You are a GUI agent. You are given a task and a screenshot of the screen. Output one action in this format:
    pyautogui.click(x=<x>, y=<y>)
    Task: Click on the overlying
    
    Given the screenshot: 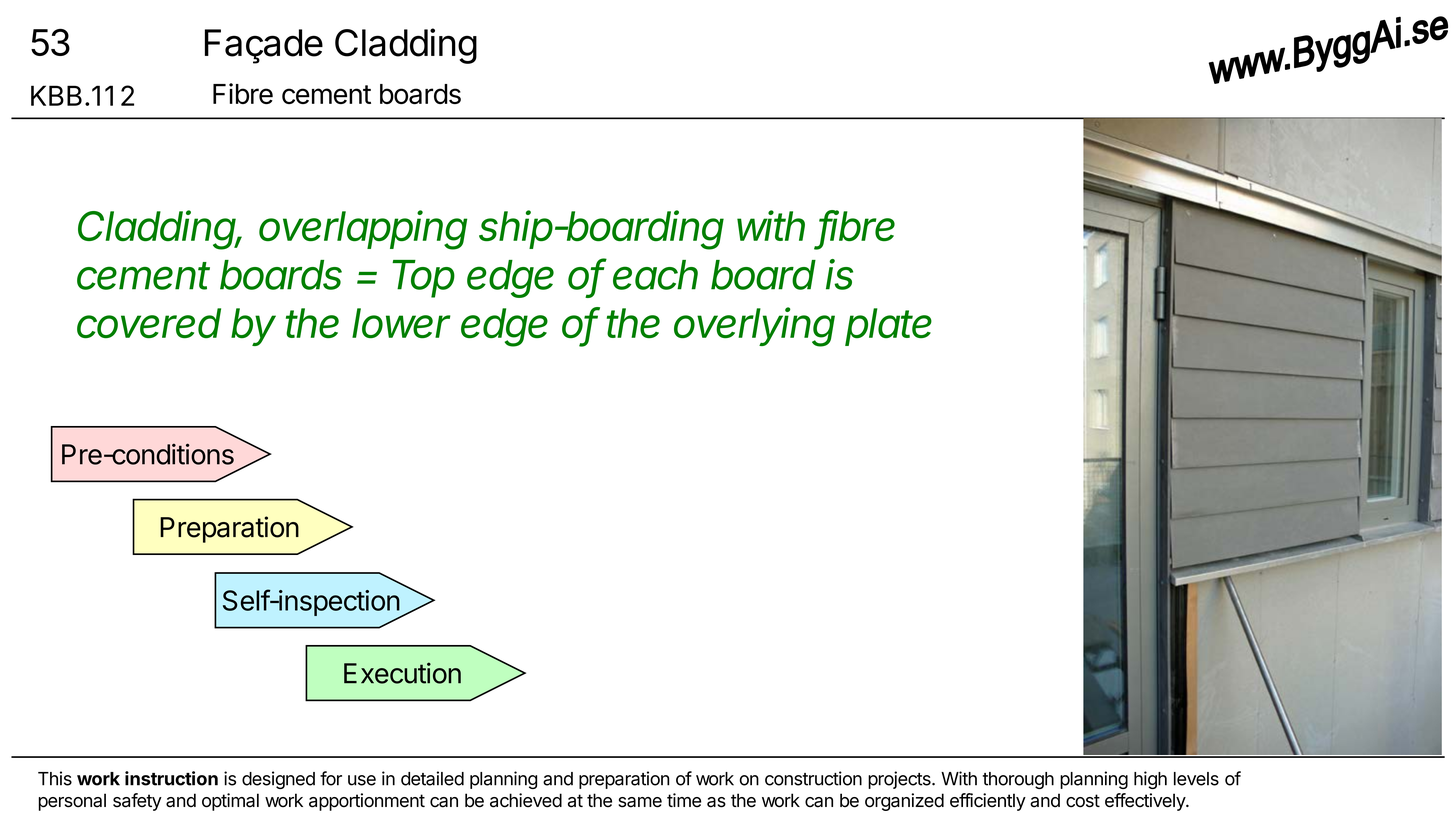 What is the action you would take?
    pyautogui.click(x=754, y=327)
